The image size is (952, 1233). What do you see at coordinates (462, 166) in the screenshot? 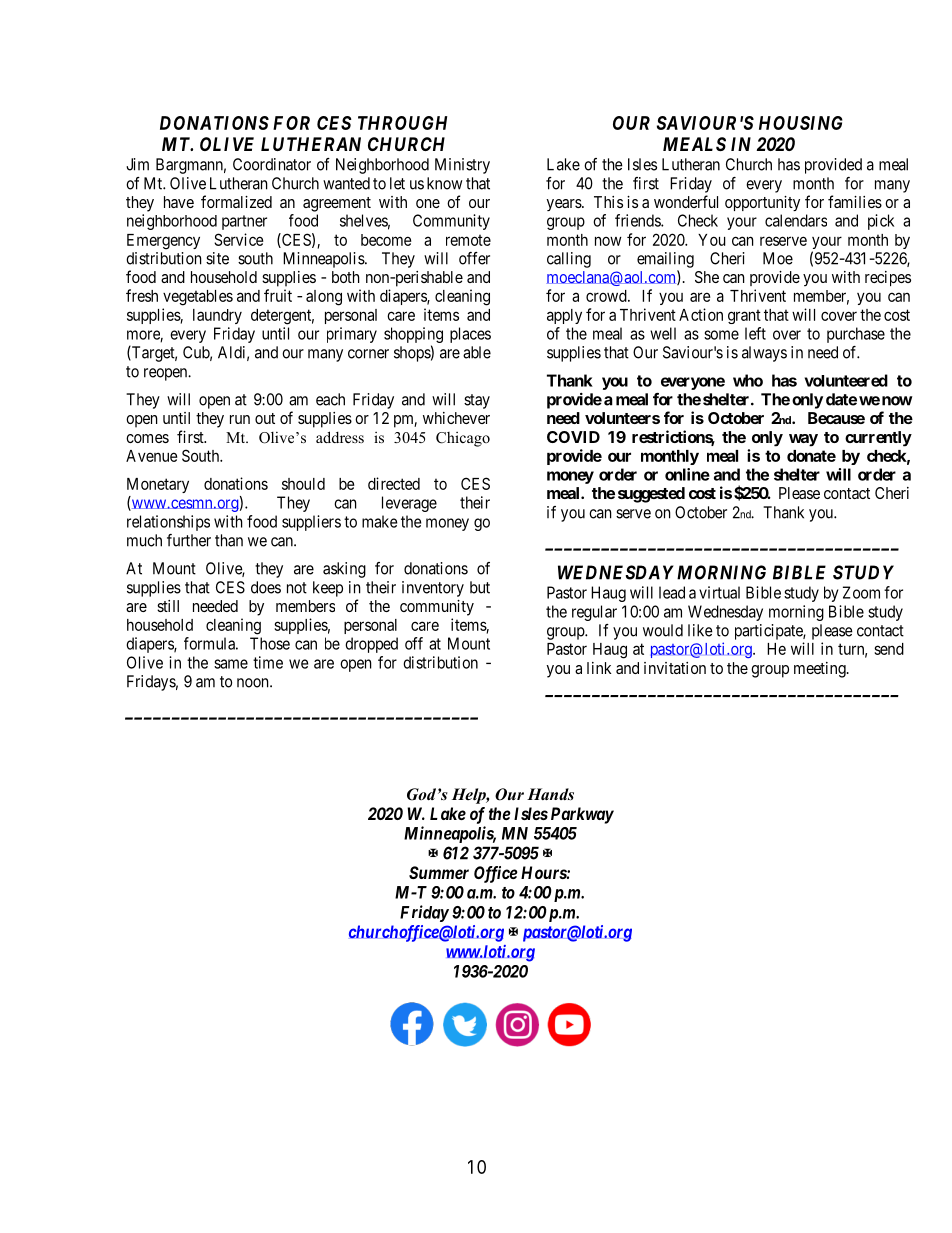
I see `Ministry` at bounding box center [462, 166].
